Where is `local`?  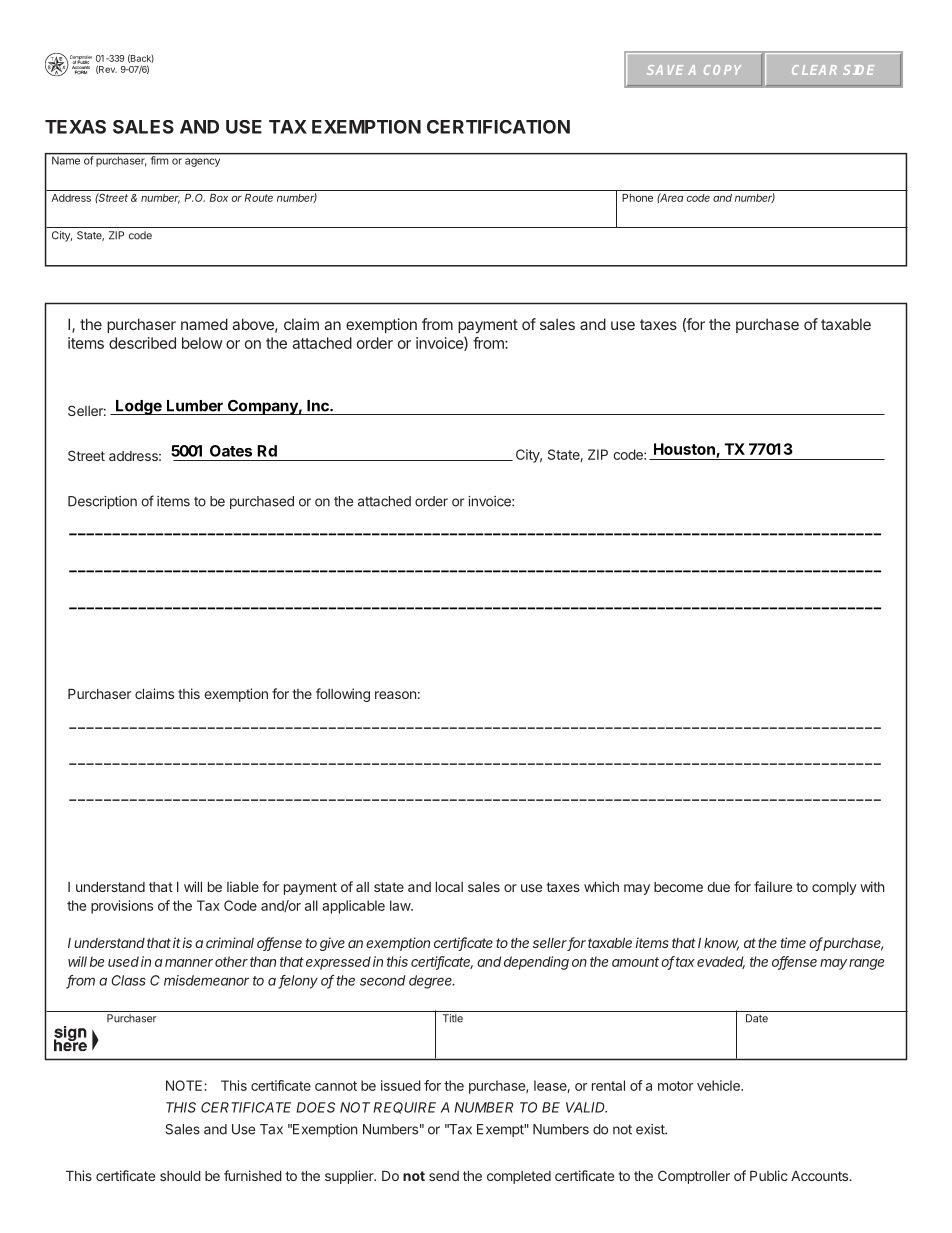
local is located at coordinates (449, 887).
